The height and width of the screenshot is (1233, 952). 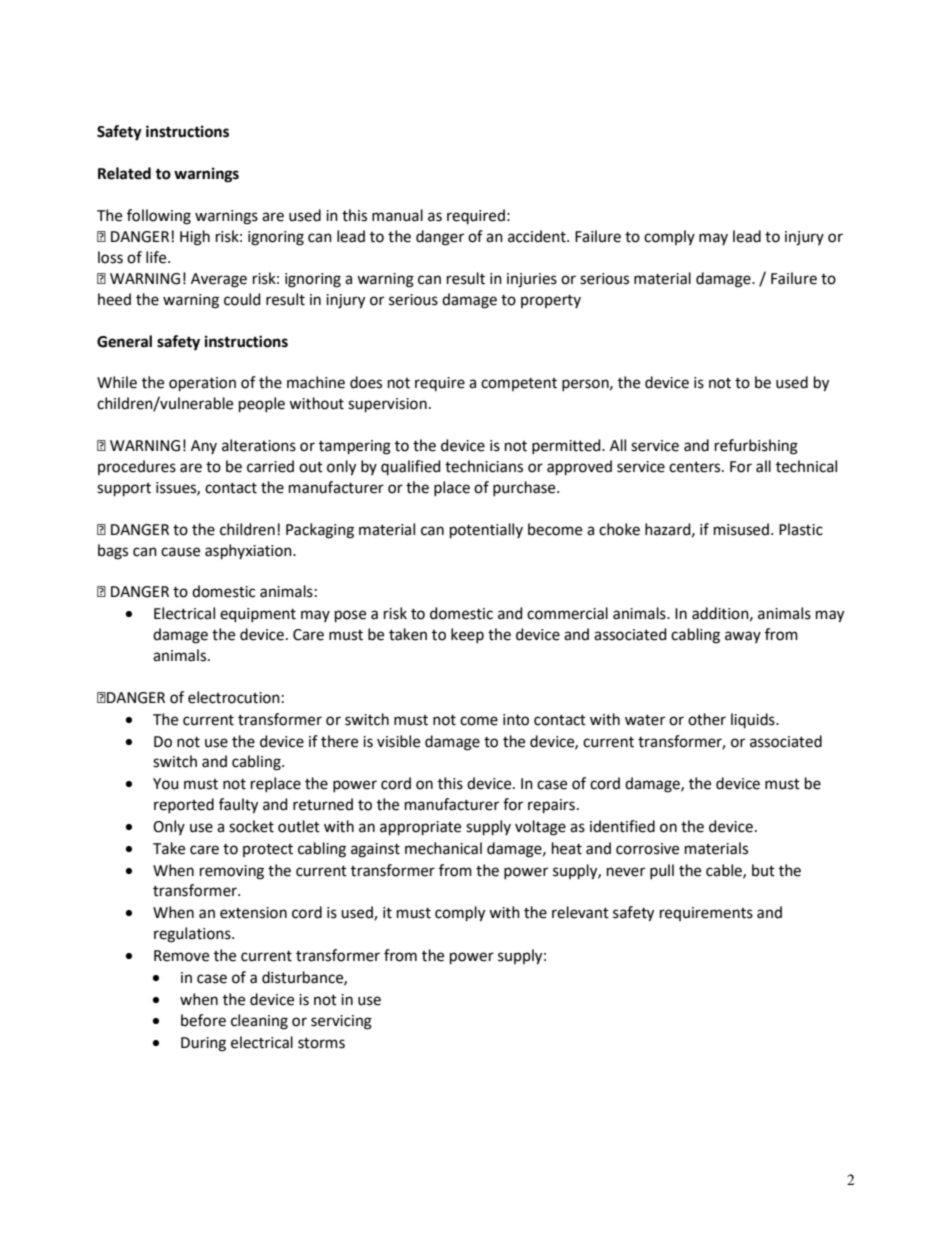 I want to click on You, so click(x=166, y=784).
